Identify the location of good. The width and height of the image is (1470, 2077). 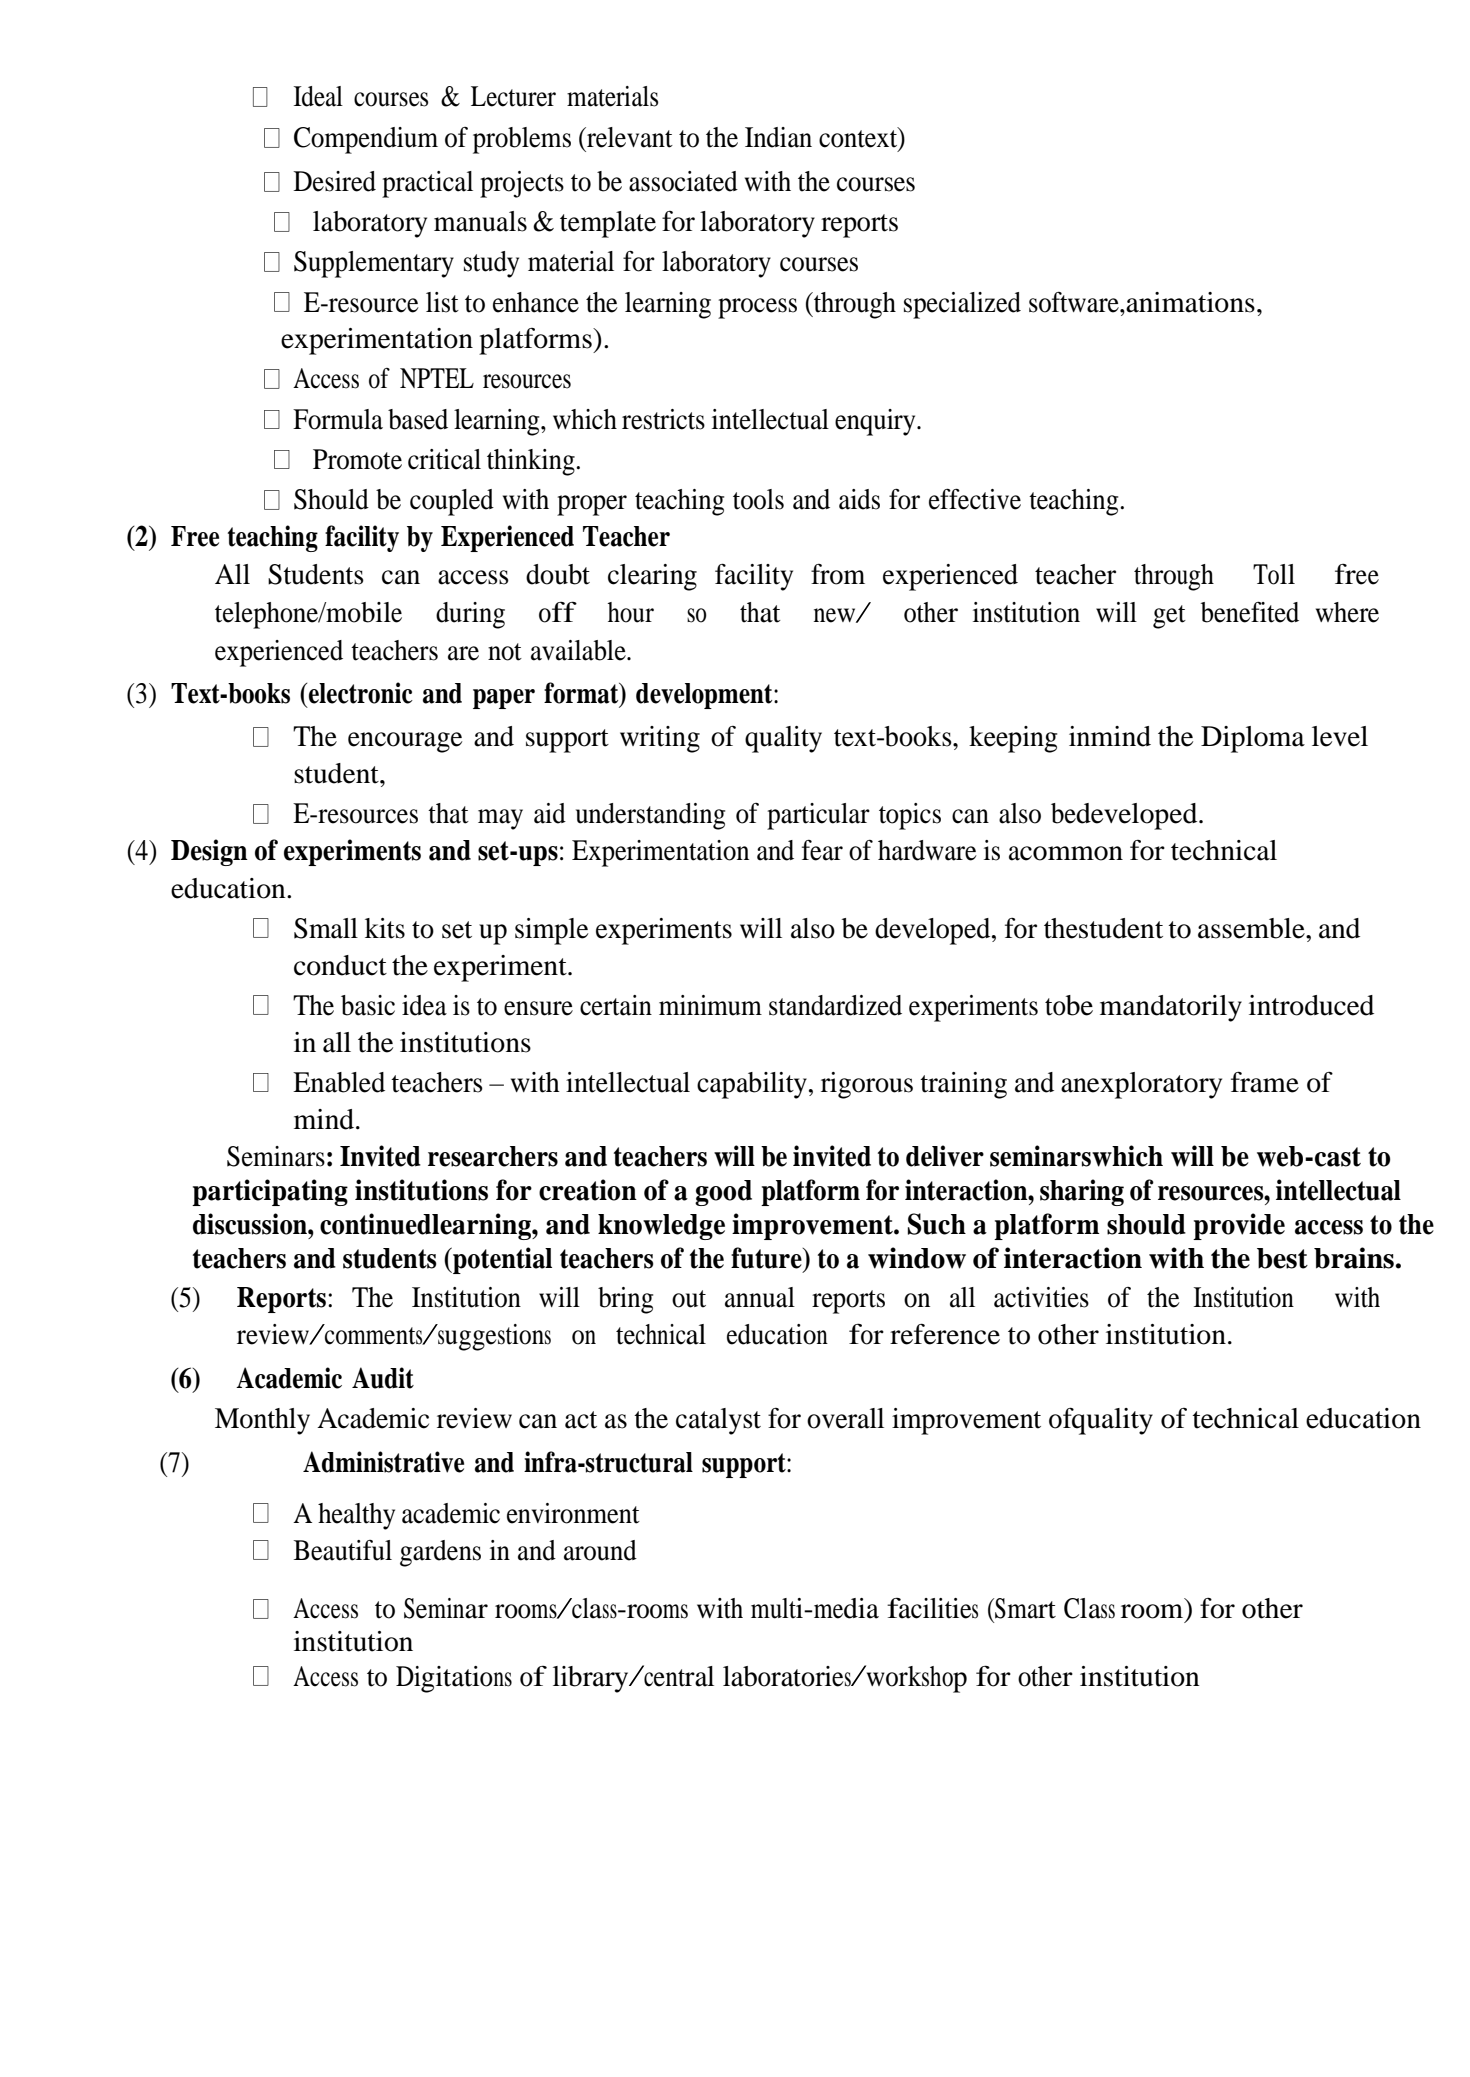
(723, 1193).
